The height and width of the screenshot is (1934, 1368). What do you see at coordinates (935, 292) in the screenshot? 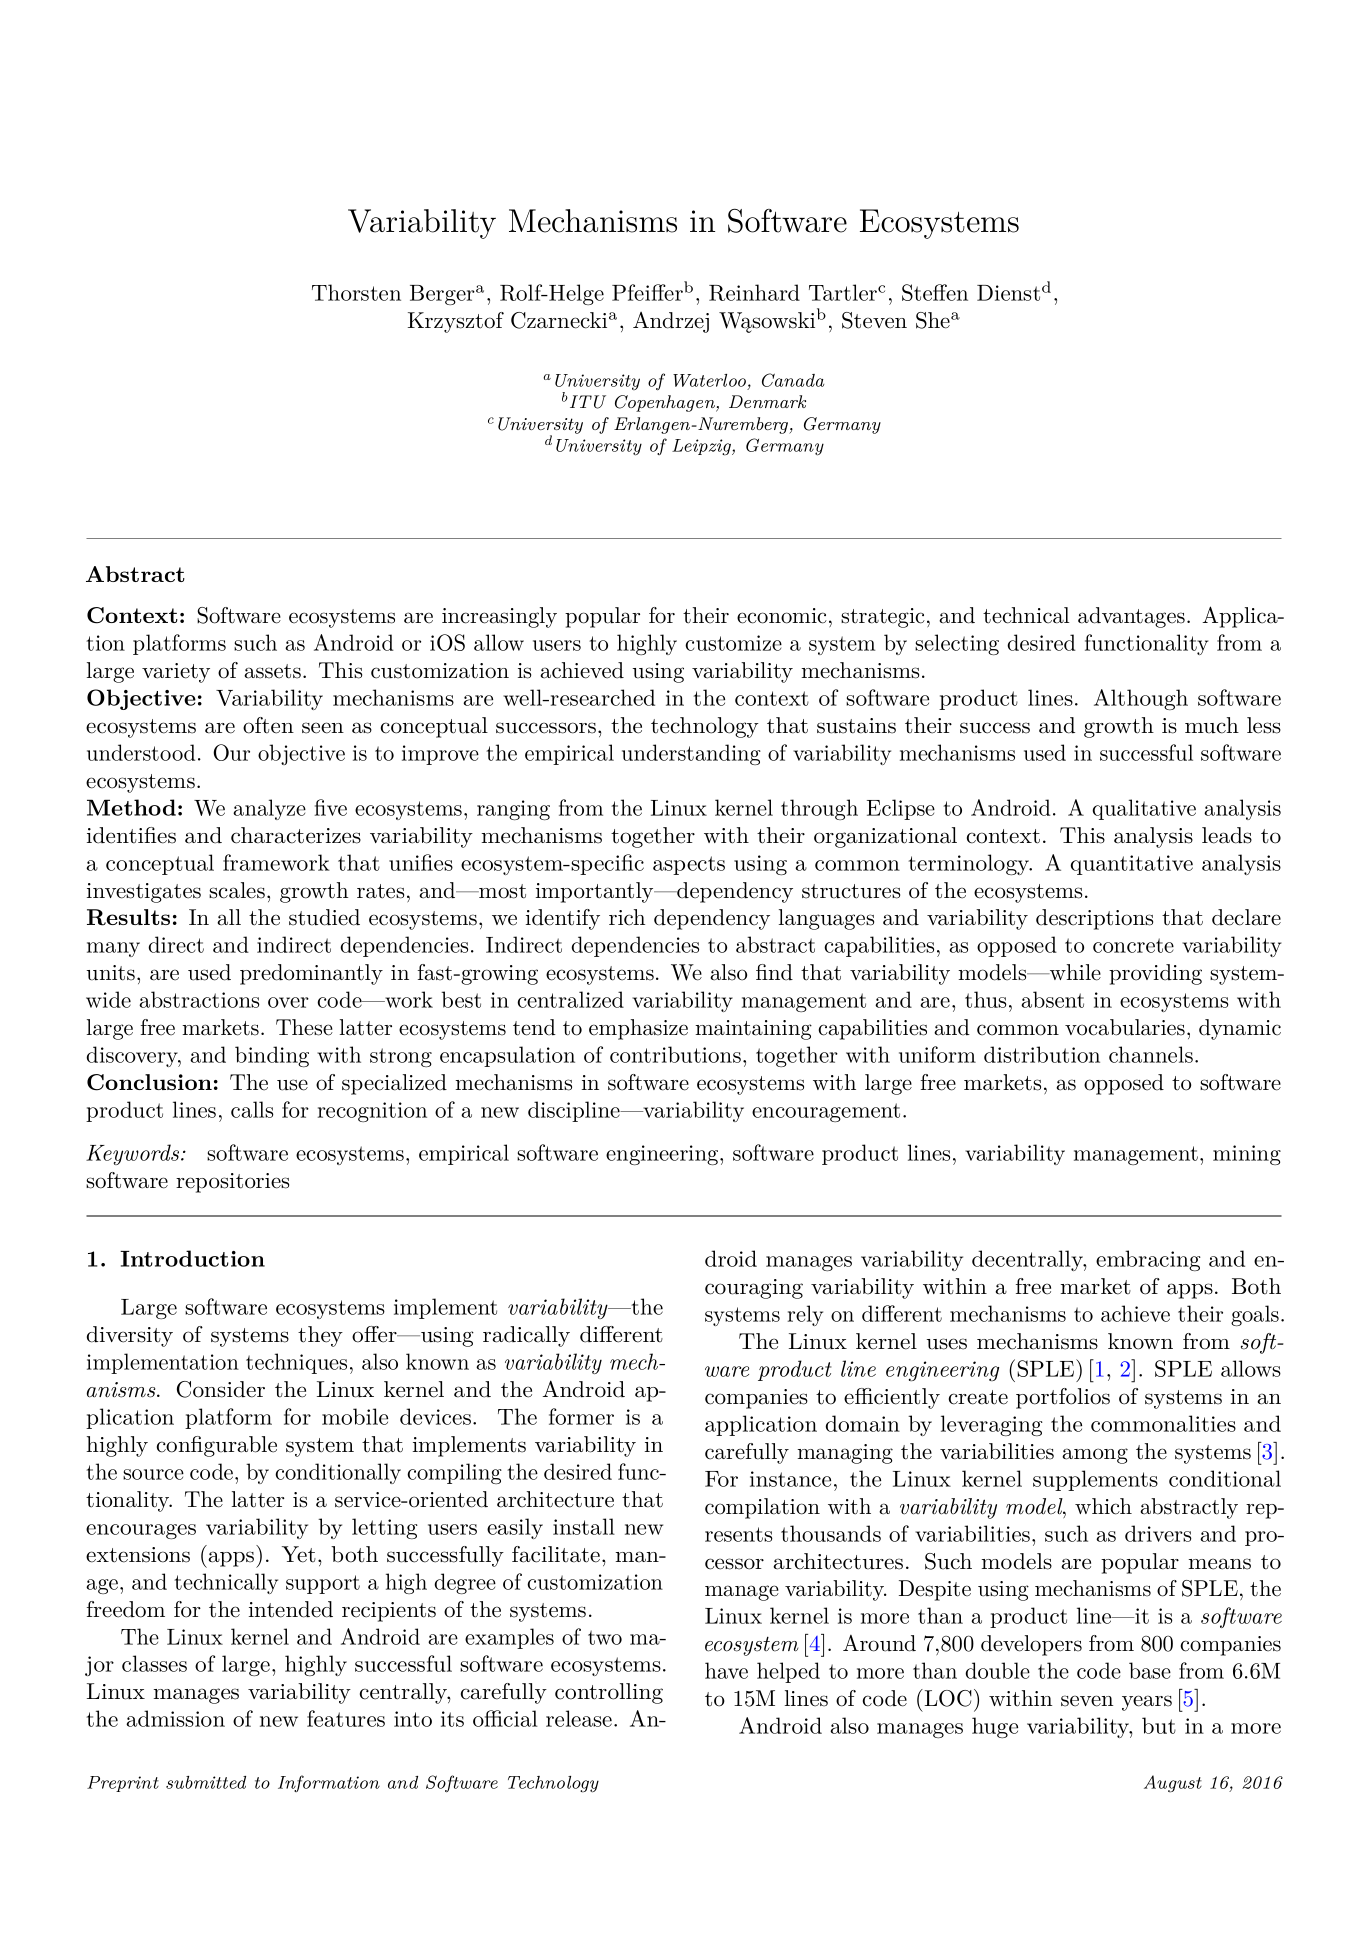
I see `Steffen` at bounding box center [935, 292].
